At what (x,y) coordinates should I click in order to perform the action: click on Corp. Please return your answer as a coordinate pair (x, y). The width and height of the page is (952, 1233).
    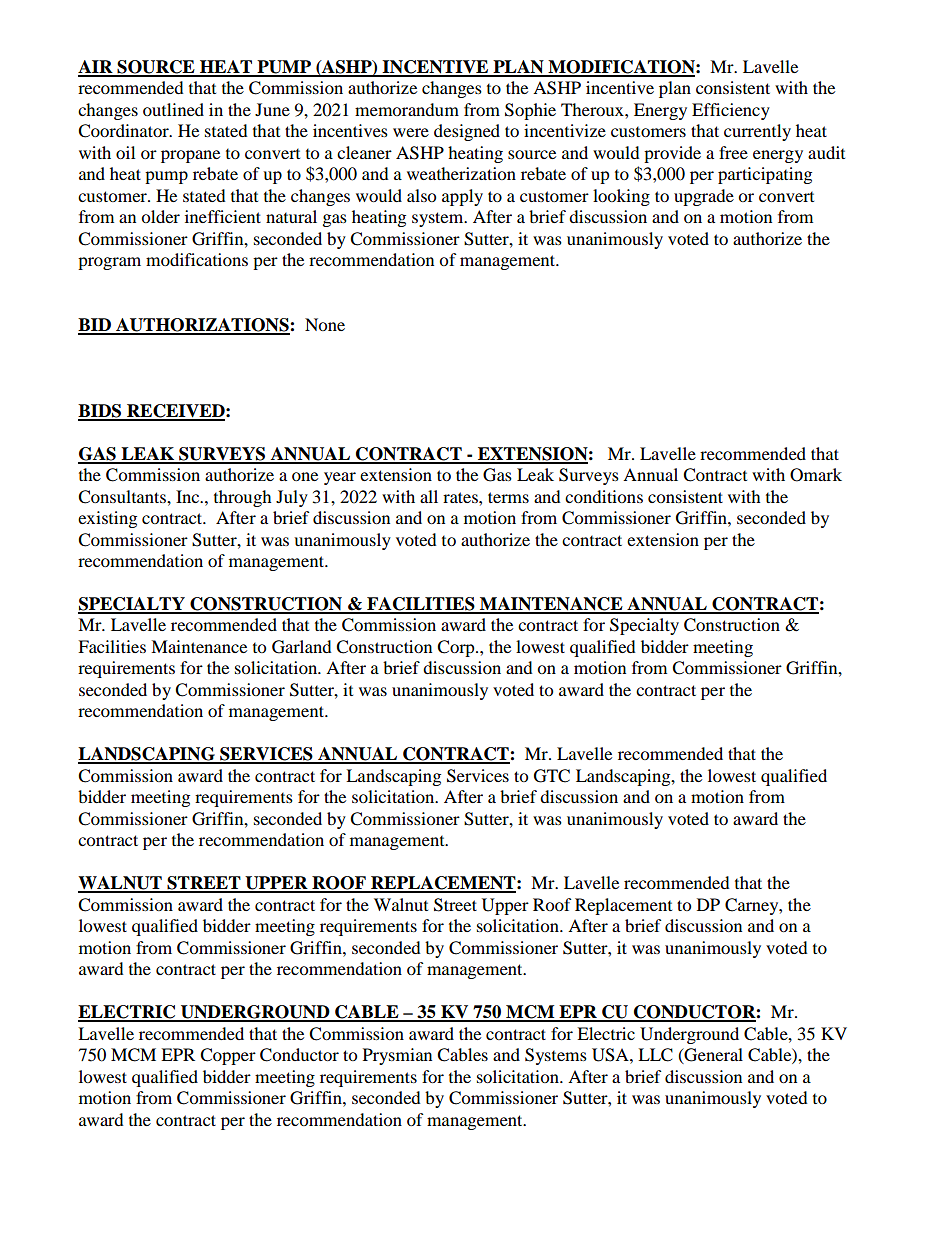
    Looking at the image, I should click on (457, 648).
